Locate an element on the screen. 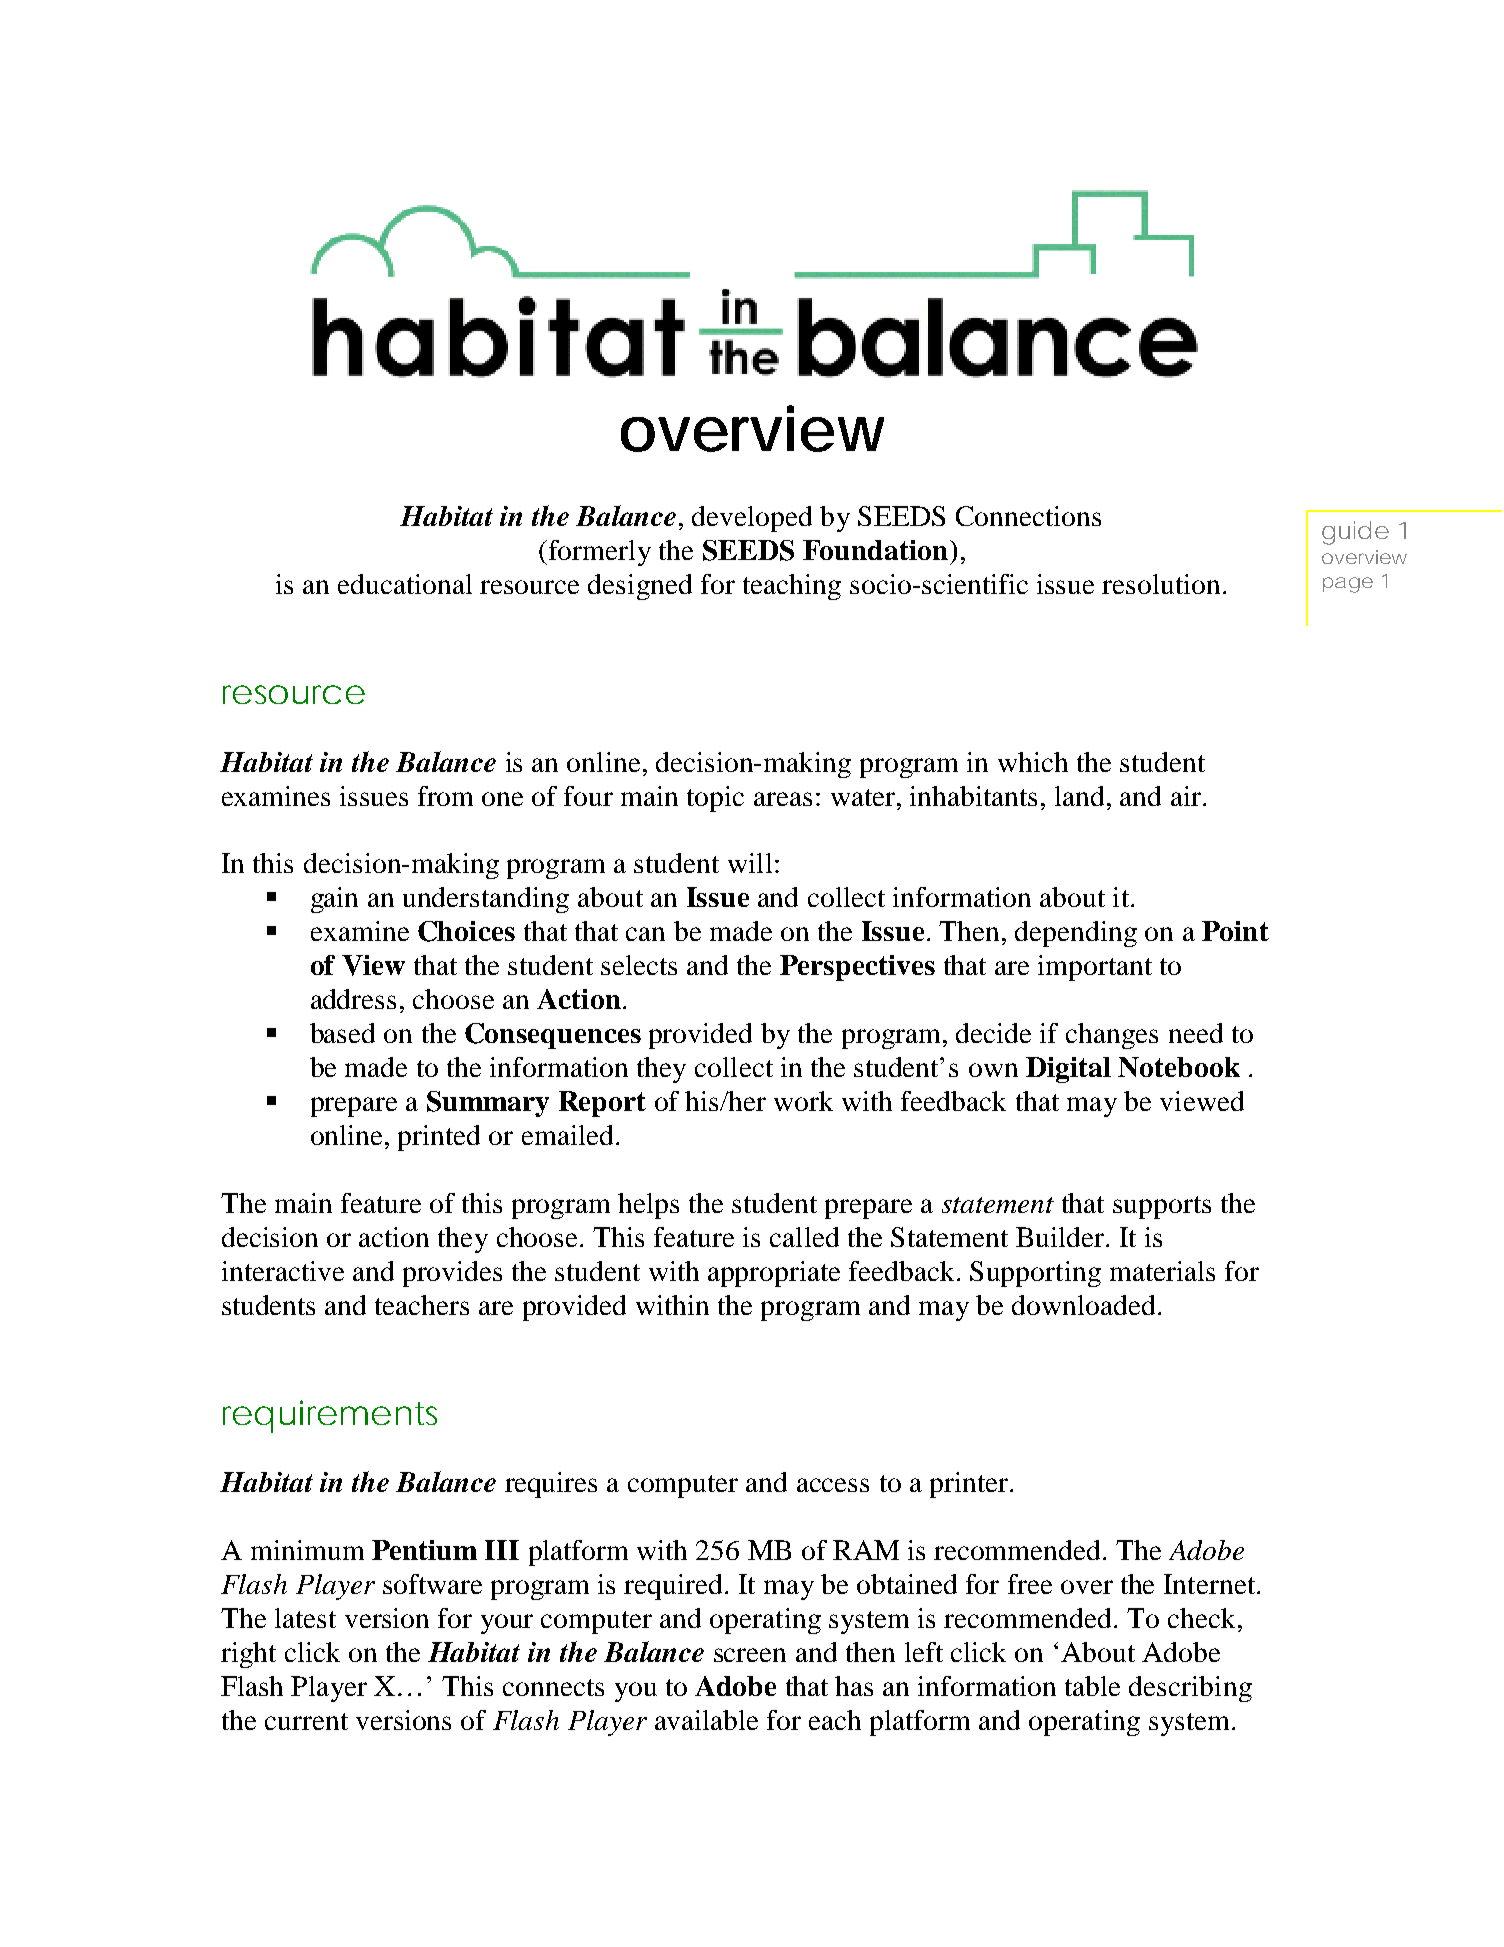 The height and width of the screenshot is (1947, 1504). requirements is located at coordinates (330, 1416).
